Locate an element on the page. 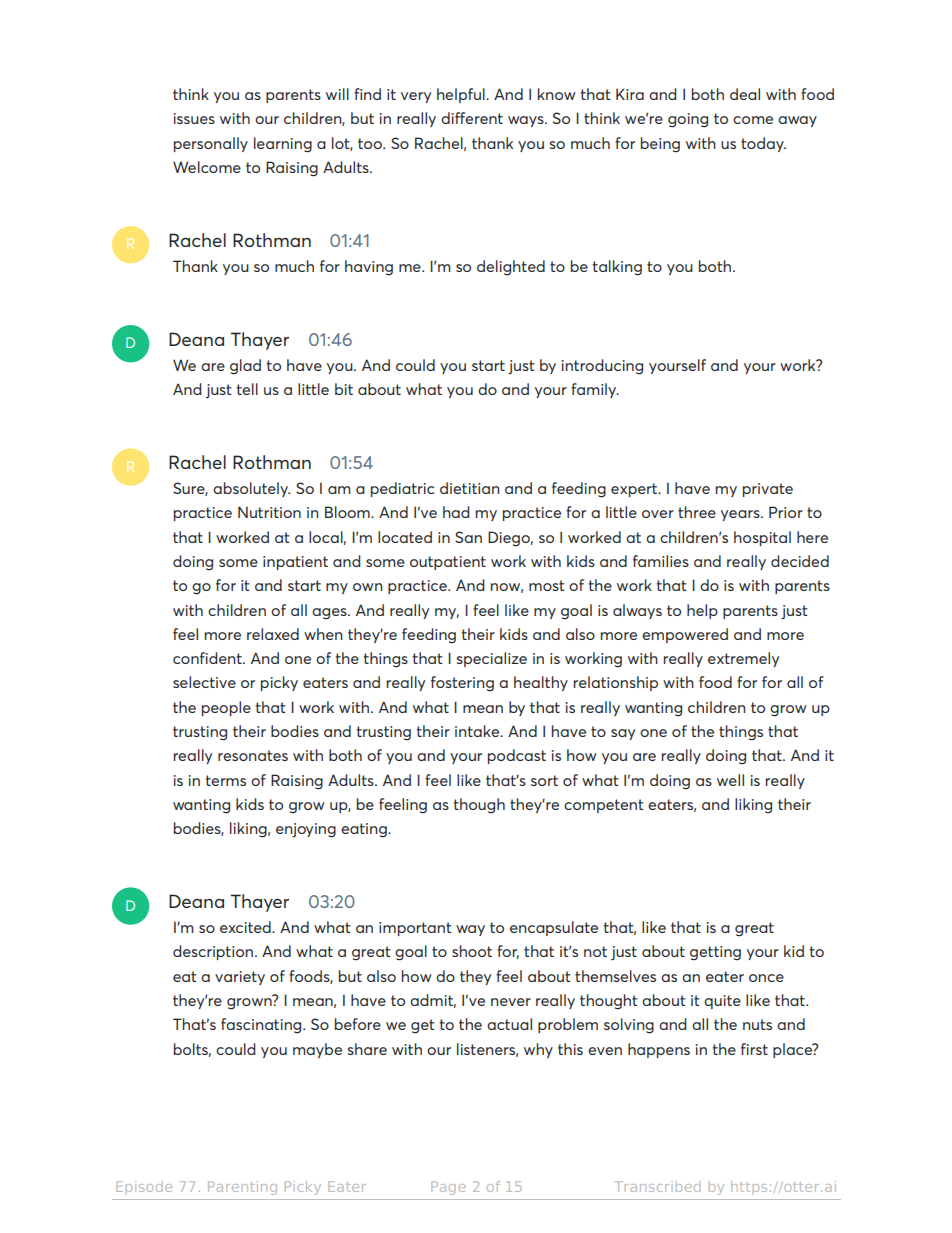  why is located at coordinates (538, 1050).
